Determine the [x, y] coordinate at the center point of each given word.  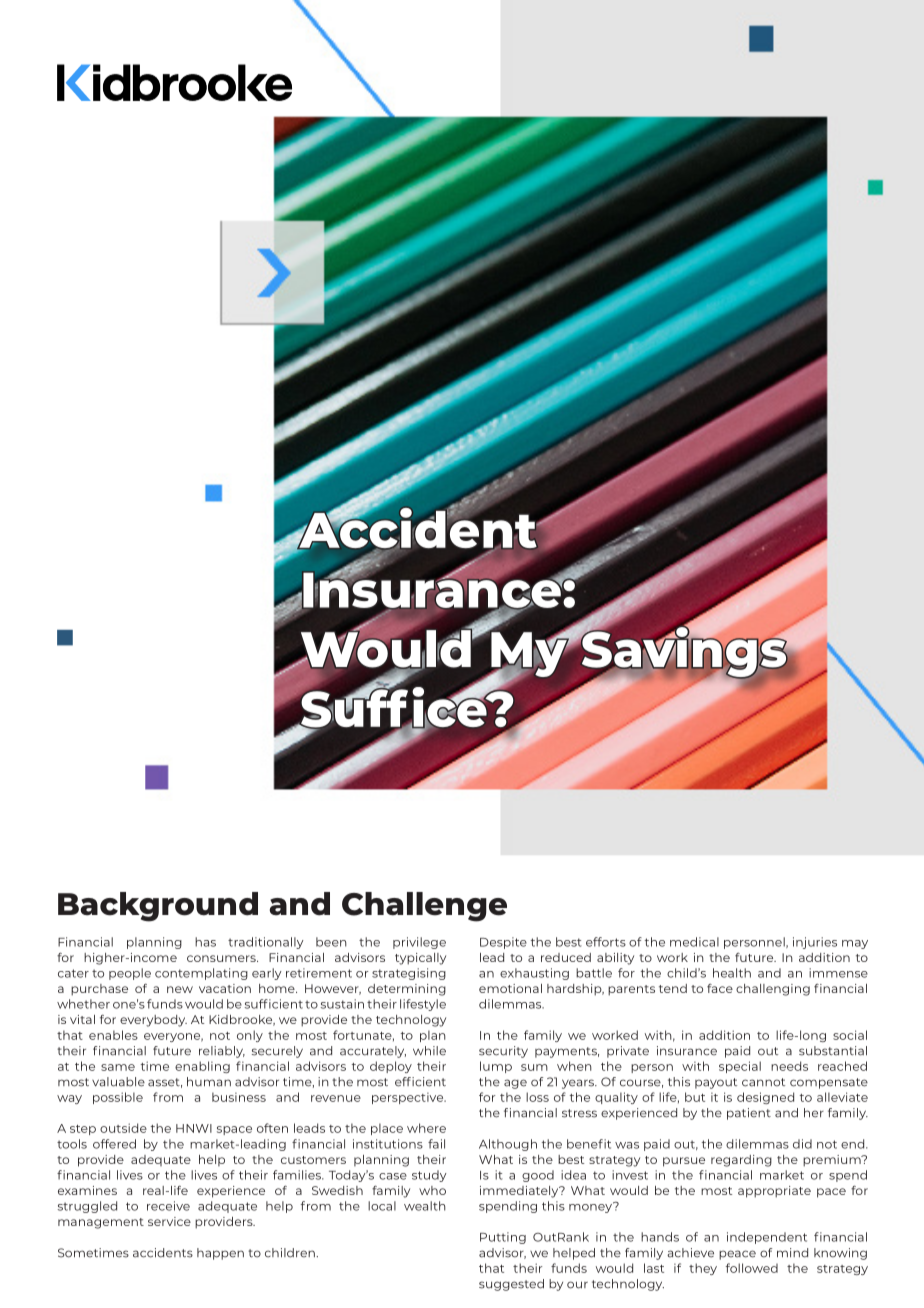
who [432, 1190]
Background [158, 907]
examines [87, 1190]
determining [407, 990]
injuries [815, 943]
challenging [773, 990]
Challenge [424, 907]
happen [220, 1254]
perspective [409, 1098]
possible [118, 1098]
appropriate [774, 1192]
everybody [153, 1021]
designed [765, 1098]
